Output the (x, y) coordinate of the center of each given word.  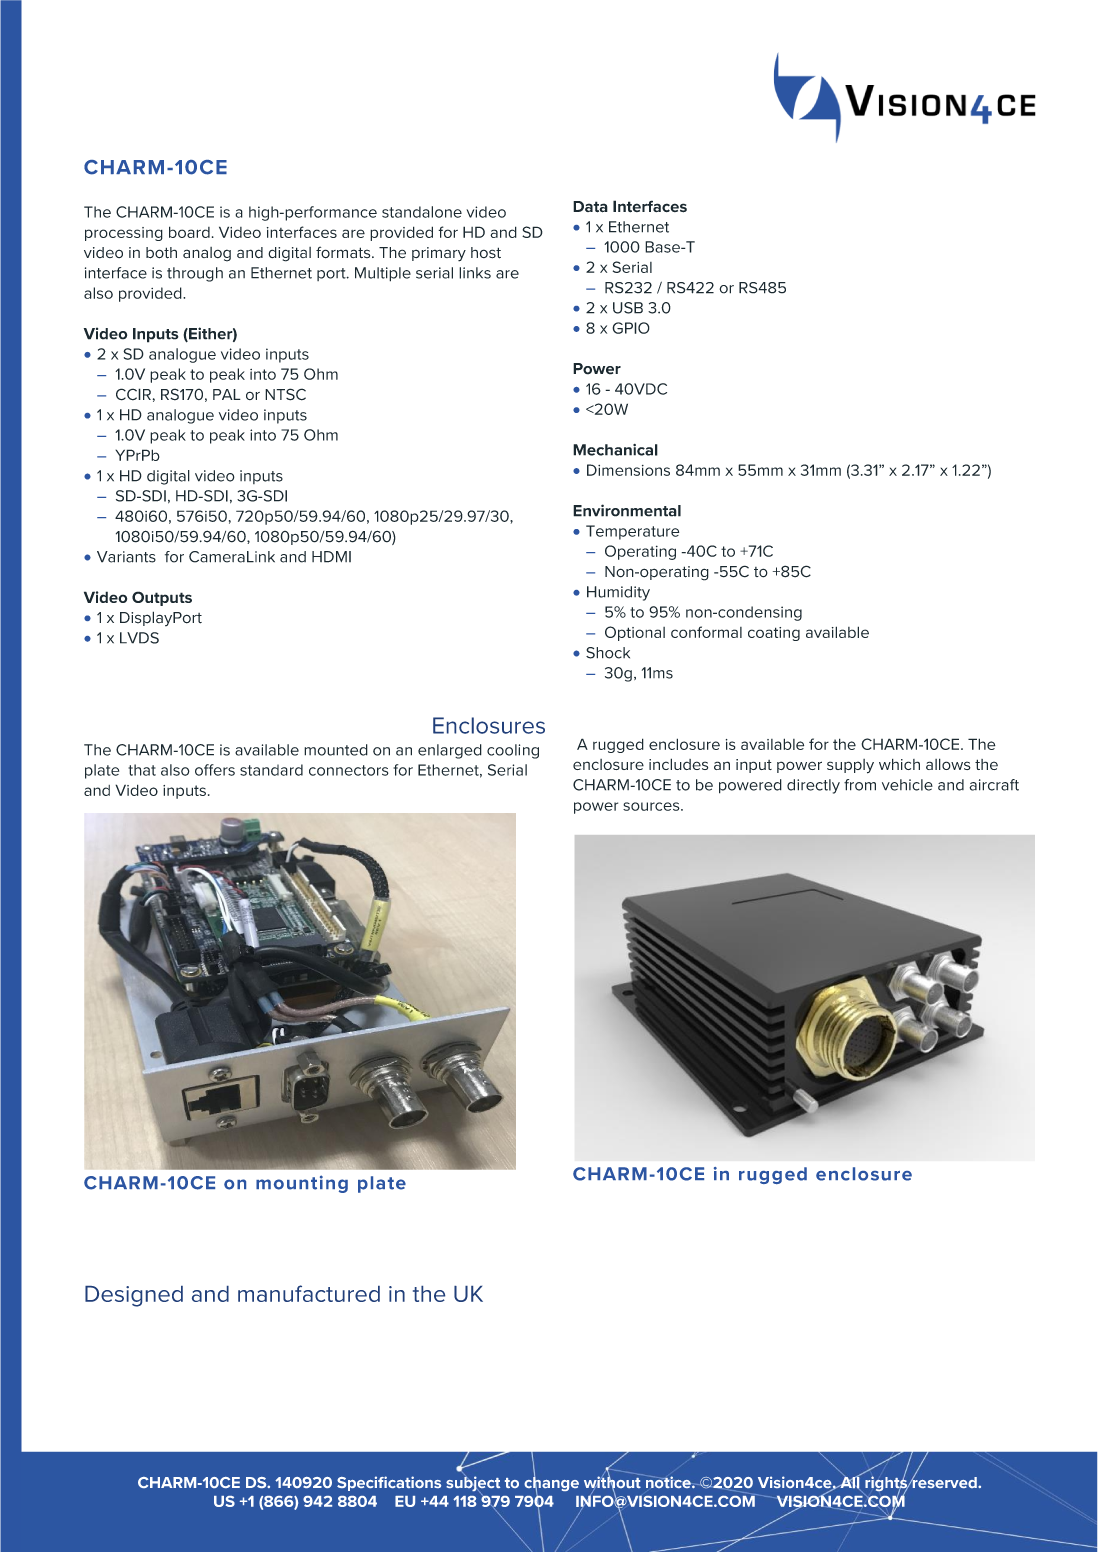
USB (628, 308)
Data (590, 207)
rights (886, 1484)
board (189, 232)
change (551, 1484)
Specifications (389, 1483)
